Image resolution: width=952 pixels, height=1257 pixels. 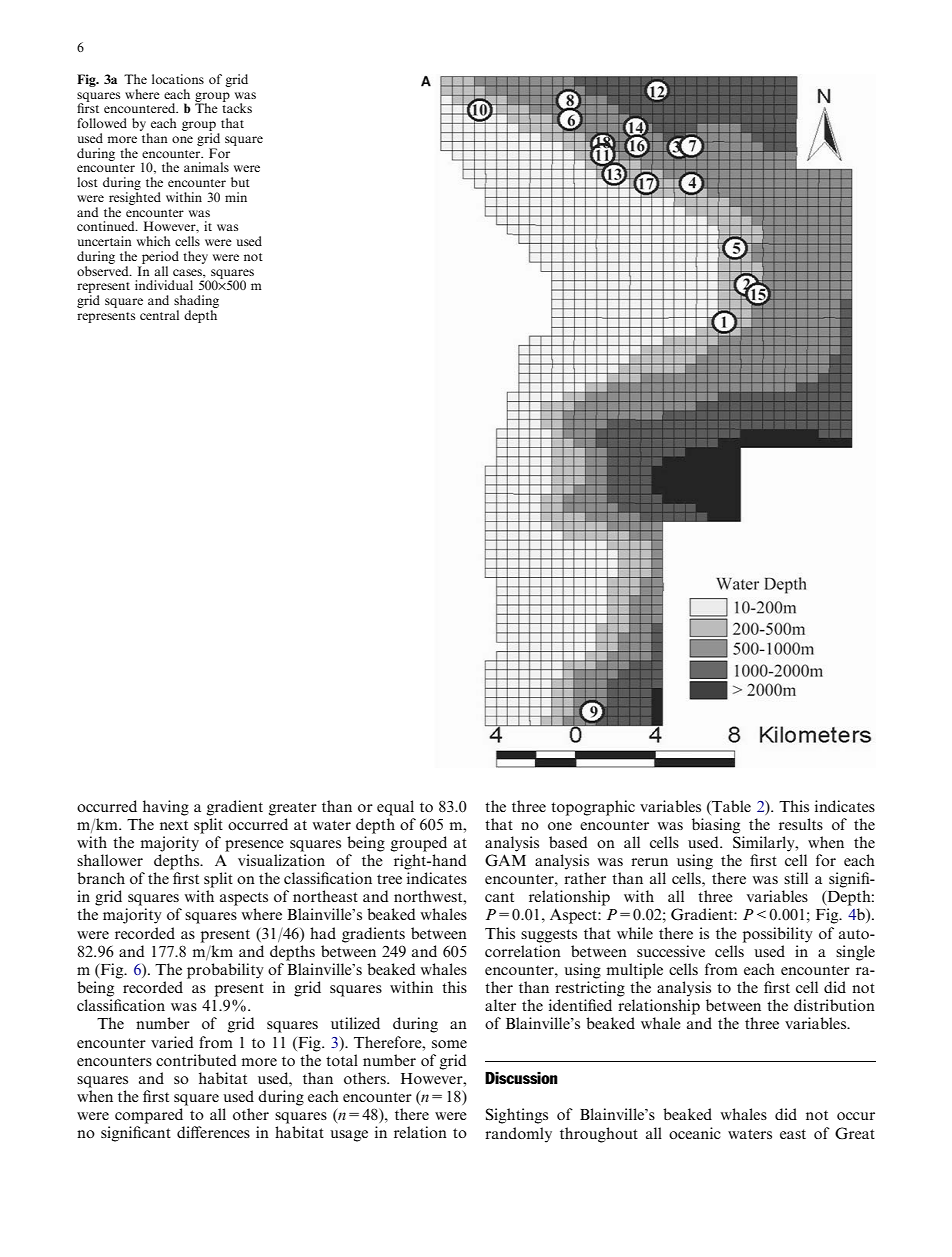 What do you see at coordinates (236, 197) in the screenshot?
I see `min` at bounding box center [236, 197].
